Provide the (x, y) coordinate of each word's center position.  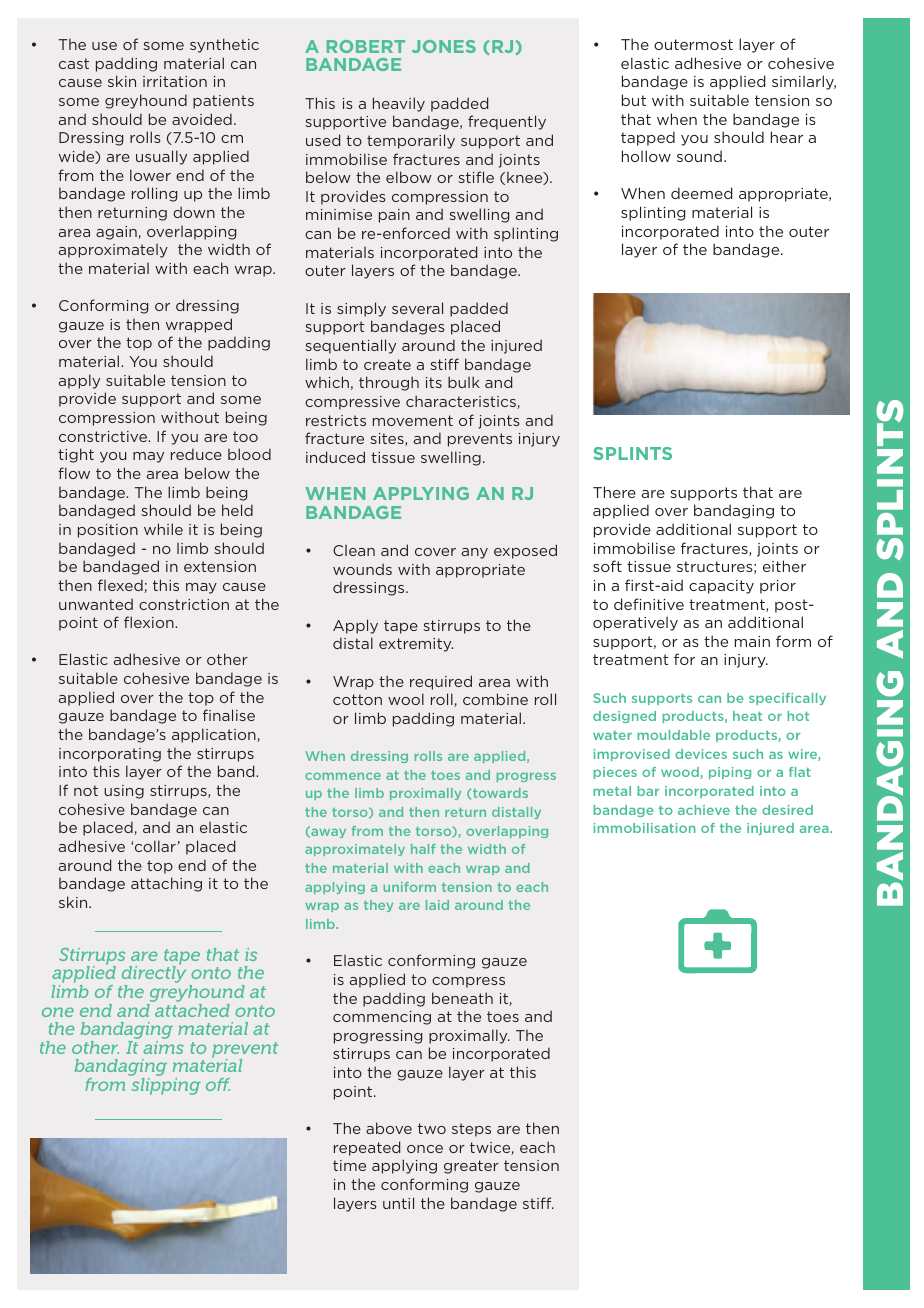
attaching (166, 884)
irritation (175, 81)
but (634, 100)
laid (437, 905)
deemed (701, 193)
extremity (416, 645)
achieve (704, 810)
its (434, 382)
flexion (150, 622)
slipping (166, 1086)
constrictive (104, 436)
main (752, 641)
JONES (444, 46)
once (425, 1149)
